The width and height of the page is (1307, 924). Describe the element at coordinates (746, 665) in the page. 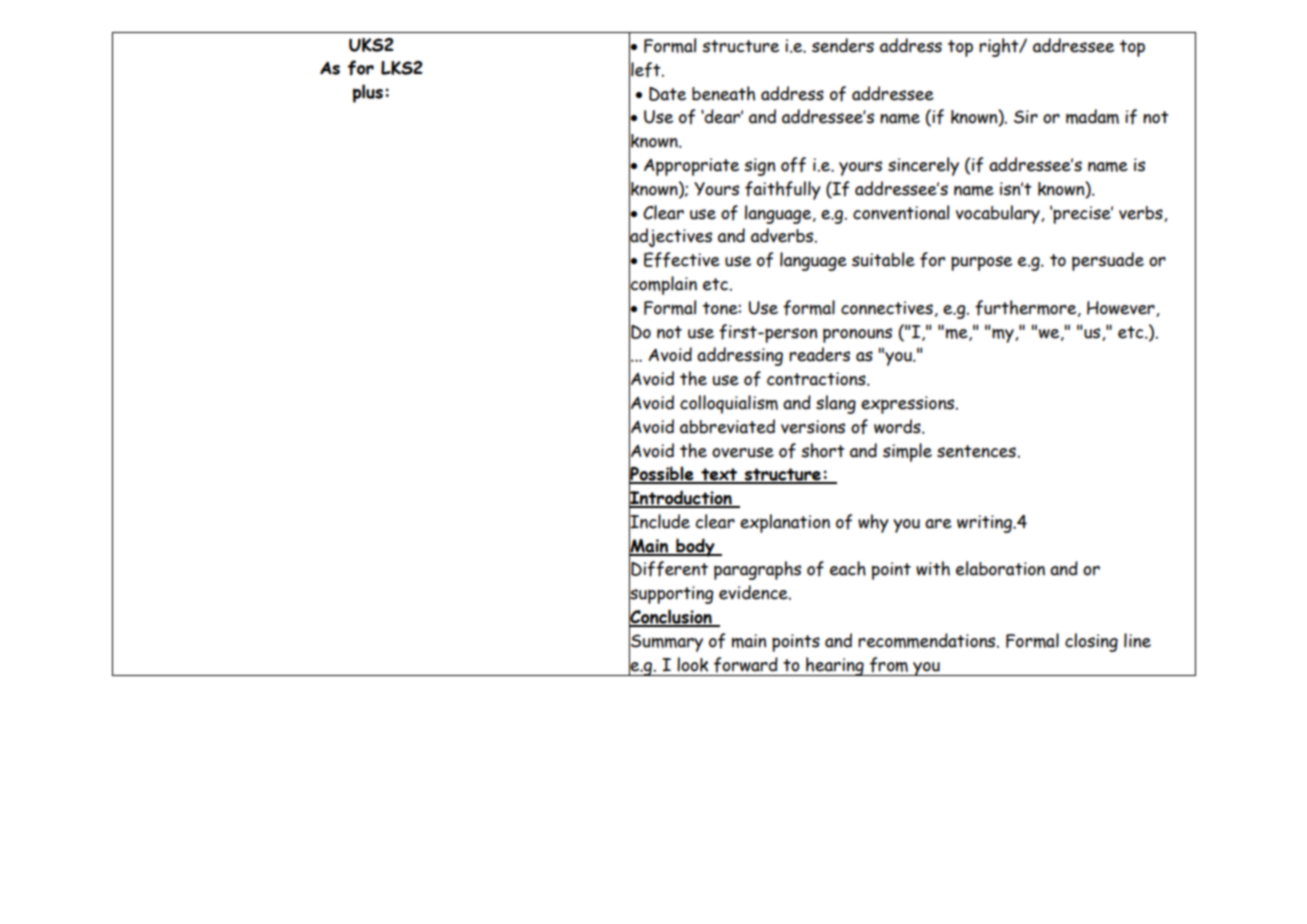

I see `forward` at that location.
